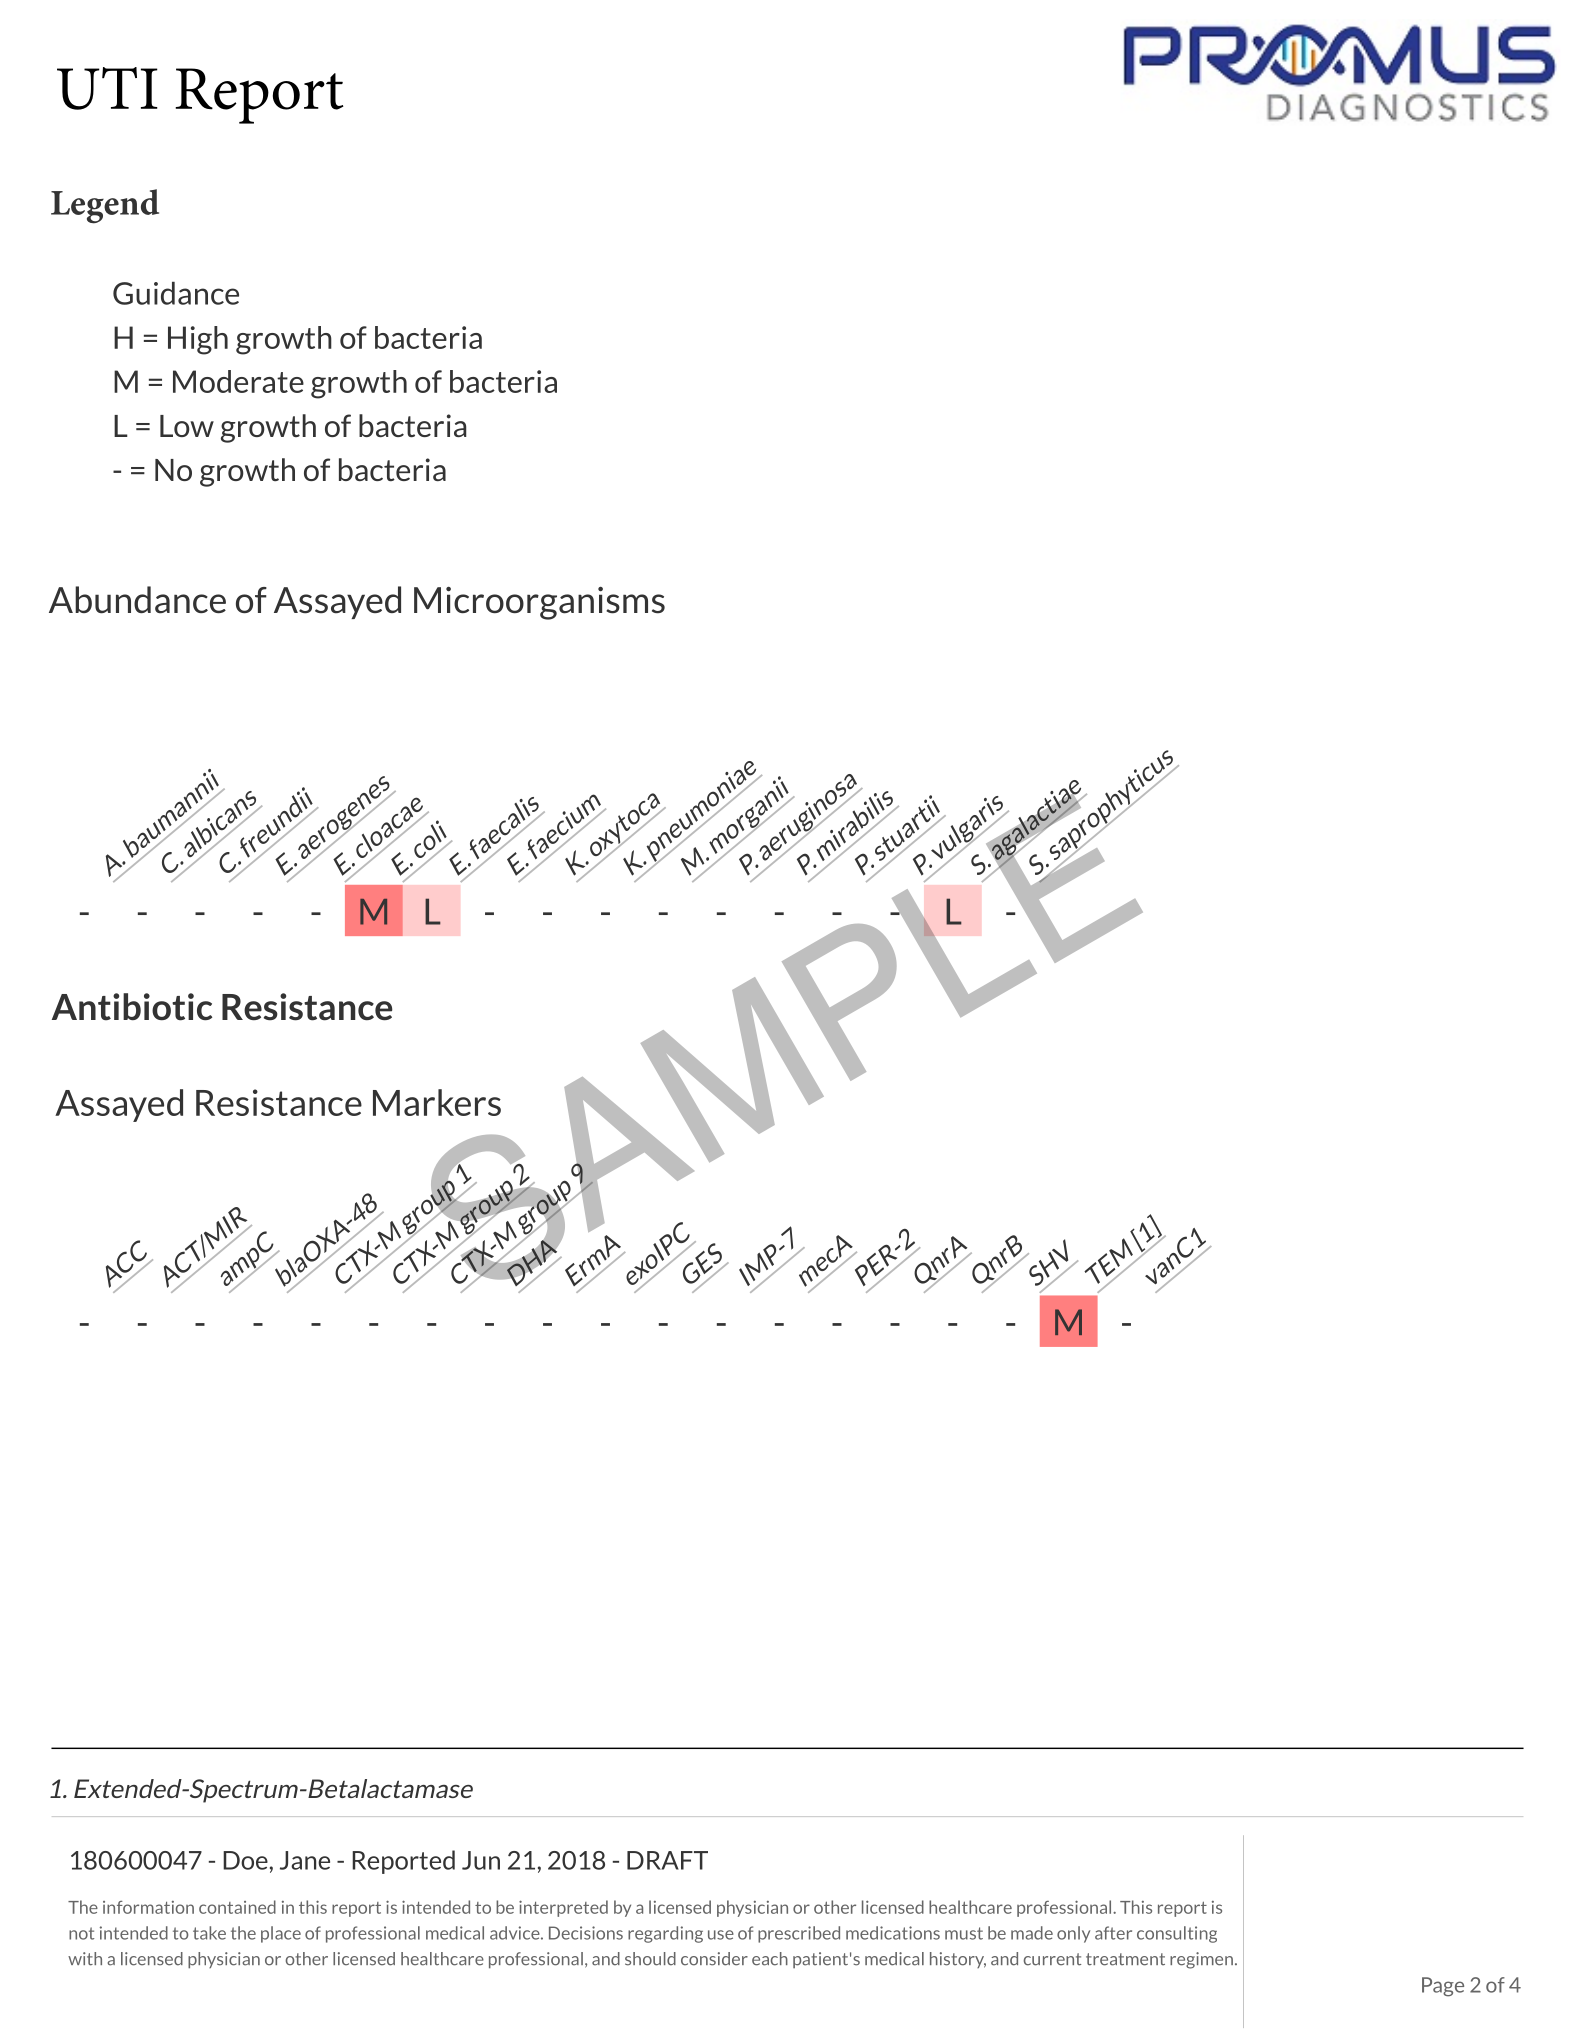 The image size is (1575, 2038). I want to click on Markers, so click(437, 1102).
